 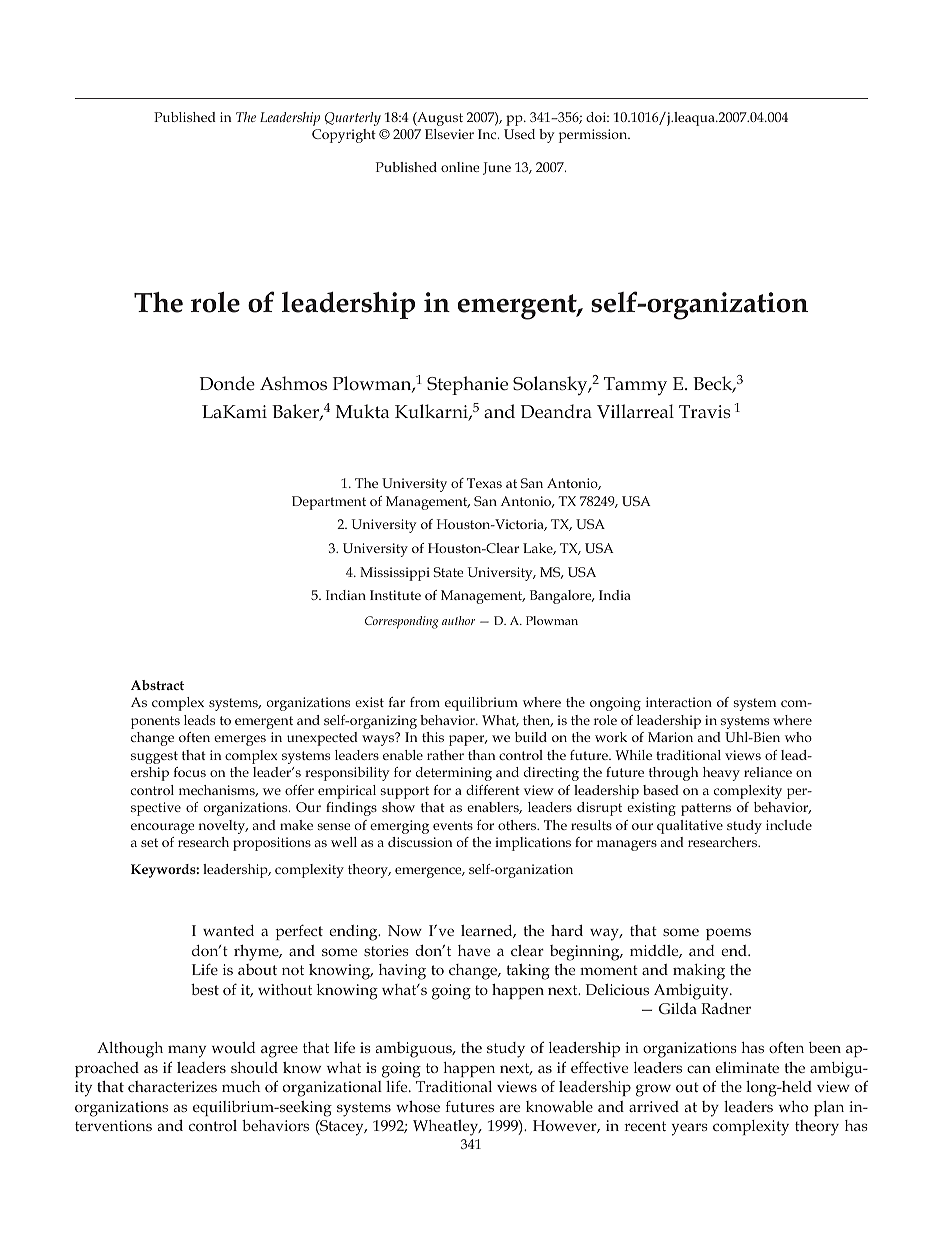 What do you see at coordinates (460, 167) in the page?
I see `online` at bounding box center [460, 167].
